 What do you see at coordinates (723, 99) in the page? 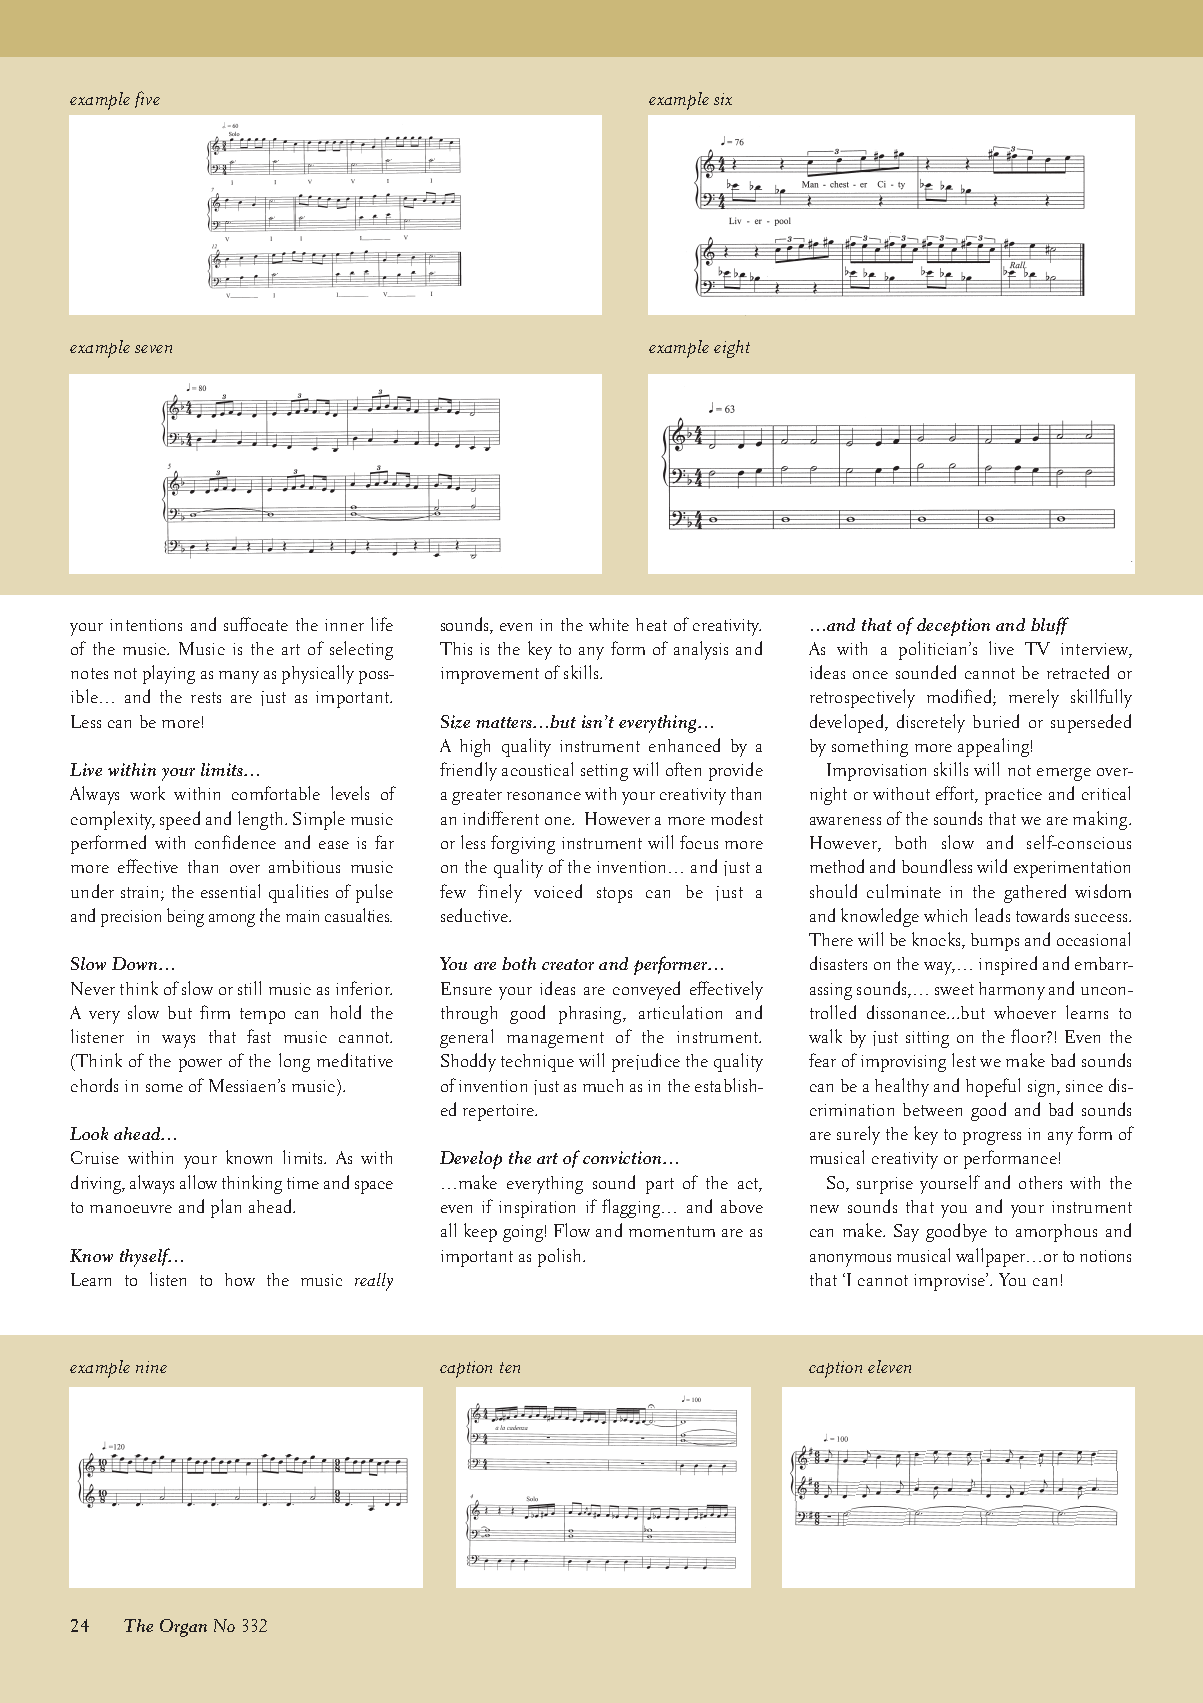
I see `six` at bounding box center [723, 99].
